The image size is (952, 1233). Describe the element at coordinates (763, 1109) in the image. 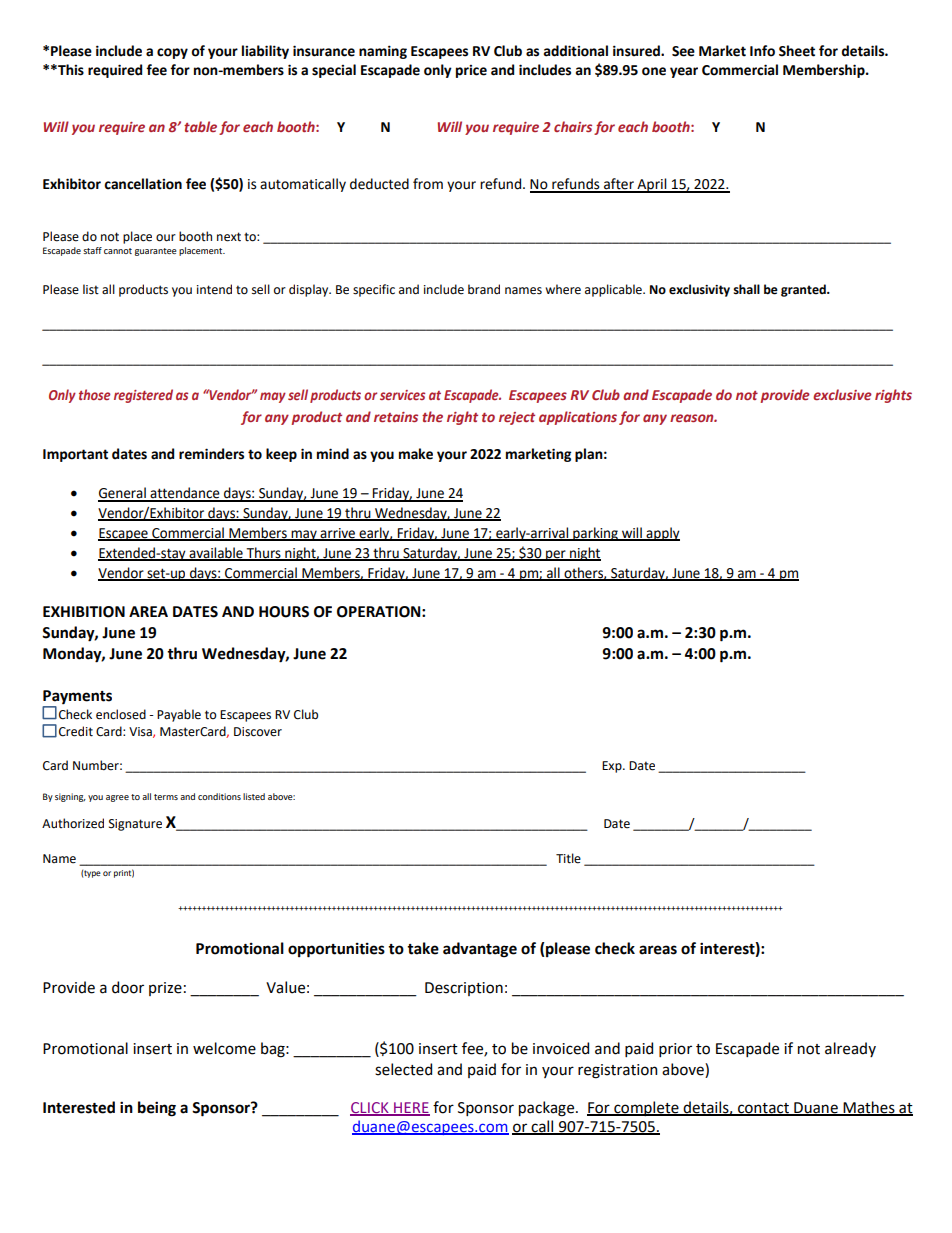

I see `contact` at that location.
